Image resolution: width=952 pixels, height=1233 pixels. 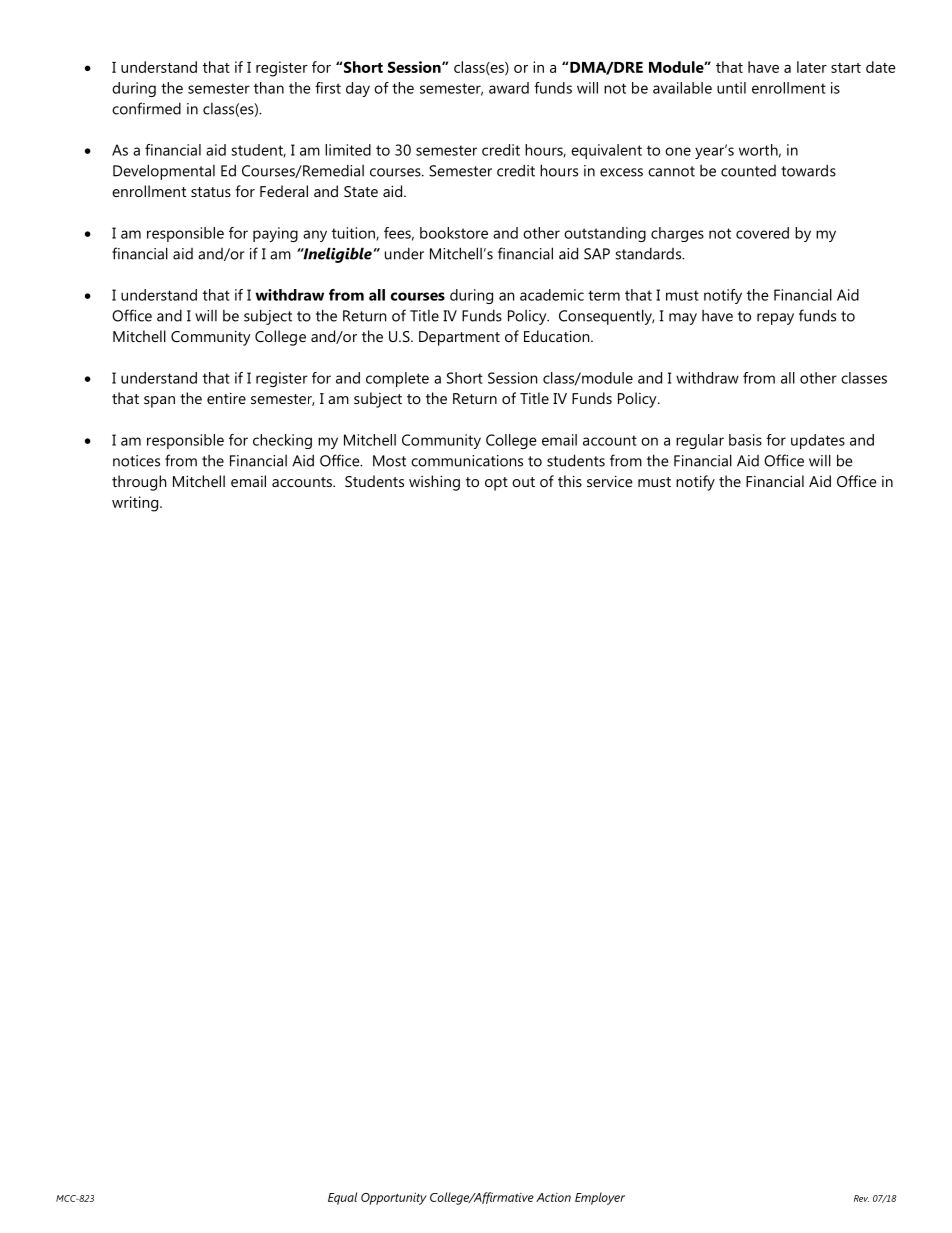 What do you see at coordinates (600, 1198) in the document?
I see `Employer` at bounding box center [600, 1198].
